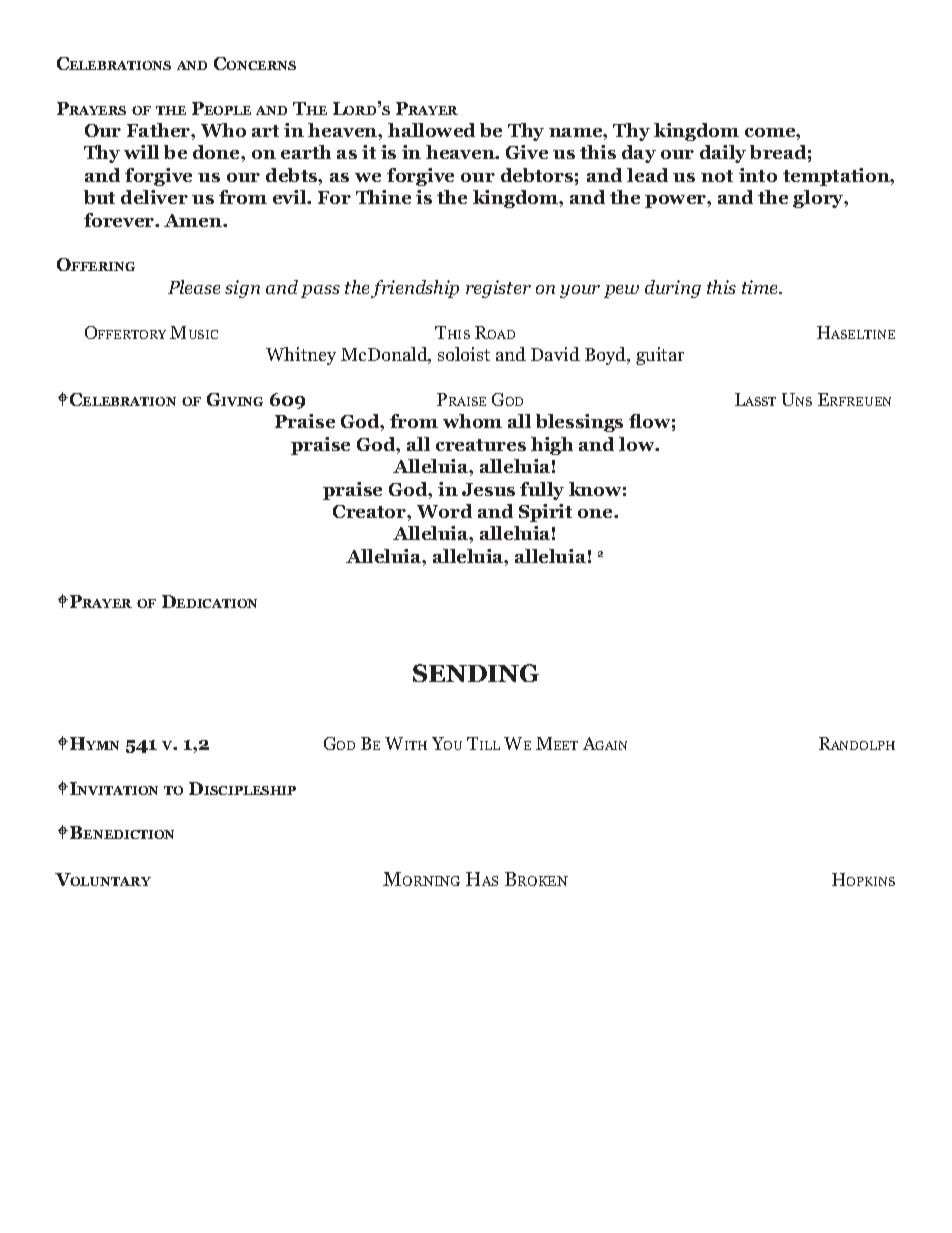  Describe the element at coordinates (141, 152) in the screenshot. I see `will` at that location.
